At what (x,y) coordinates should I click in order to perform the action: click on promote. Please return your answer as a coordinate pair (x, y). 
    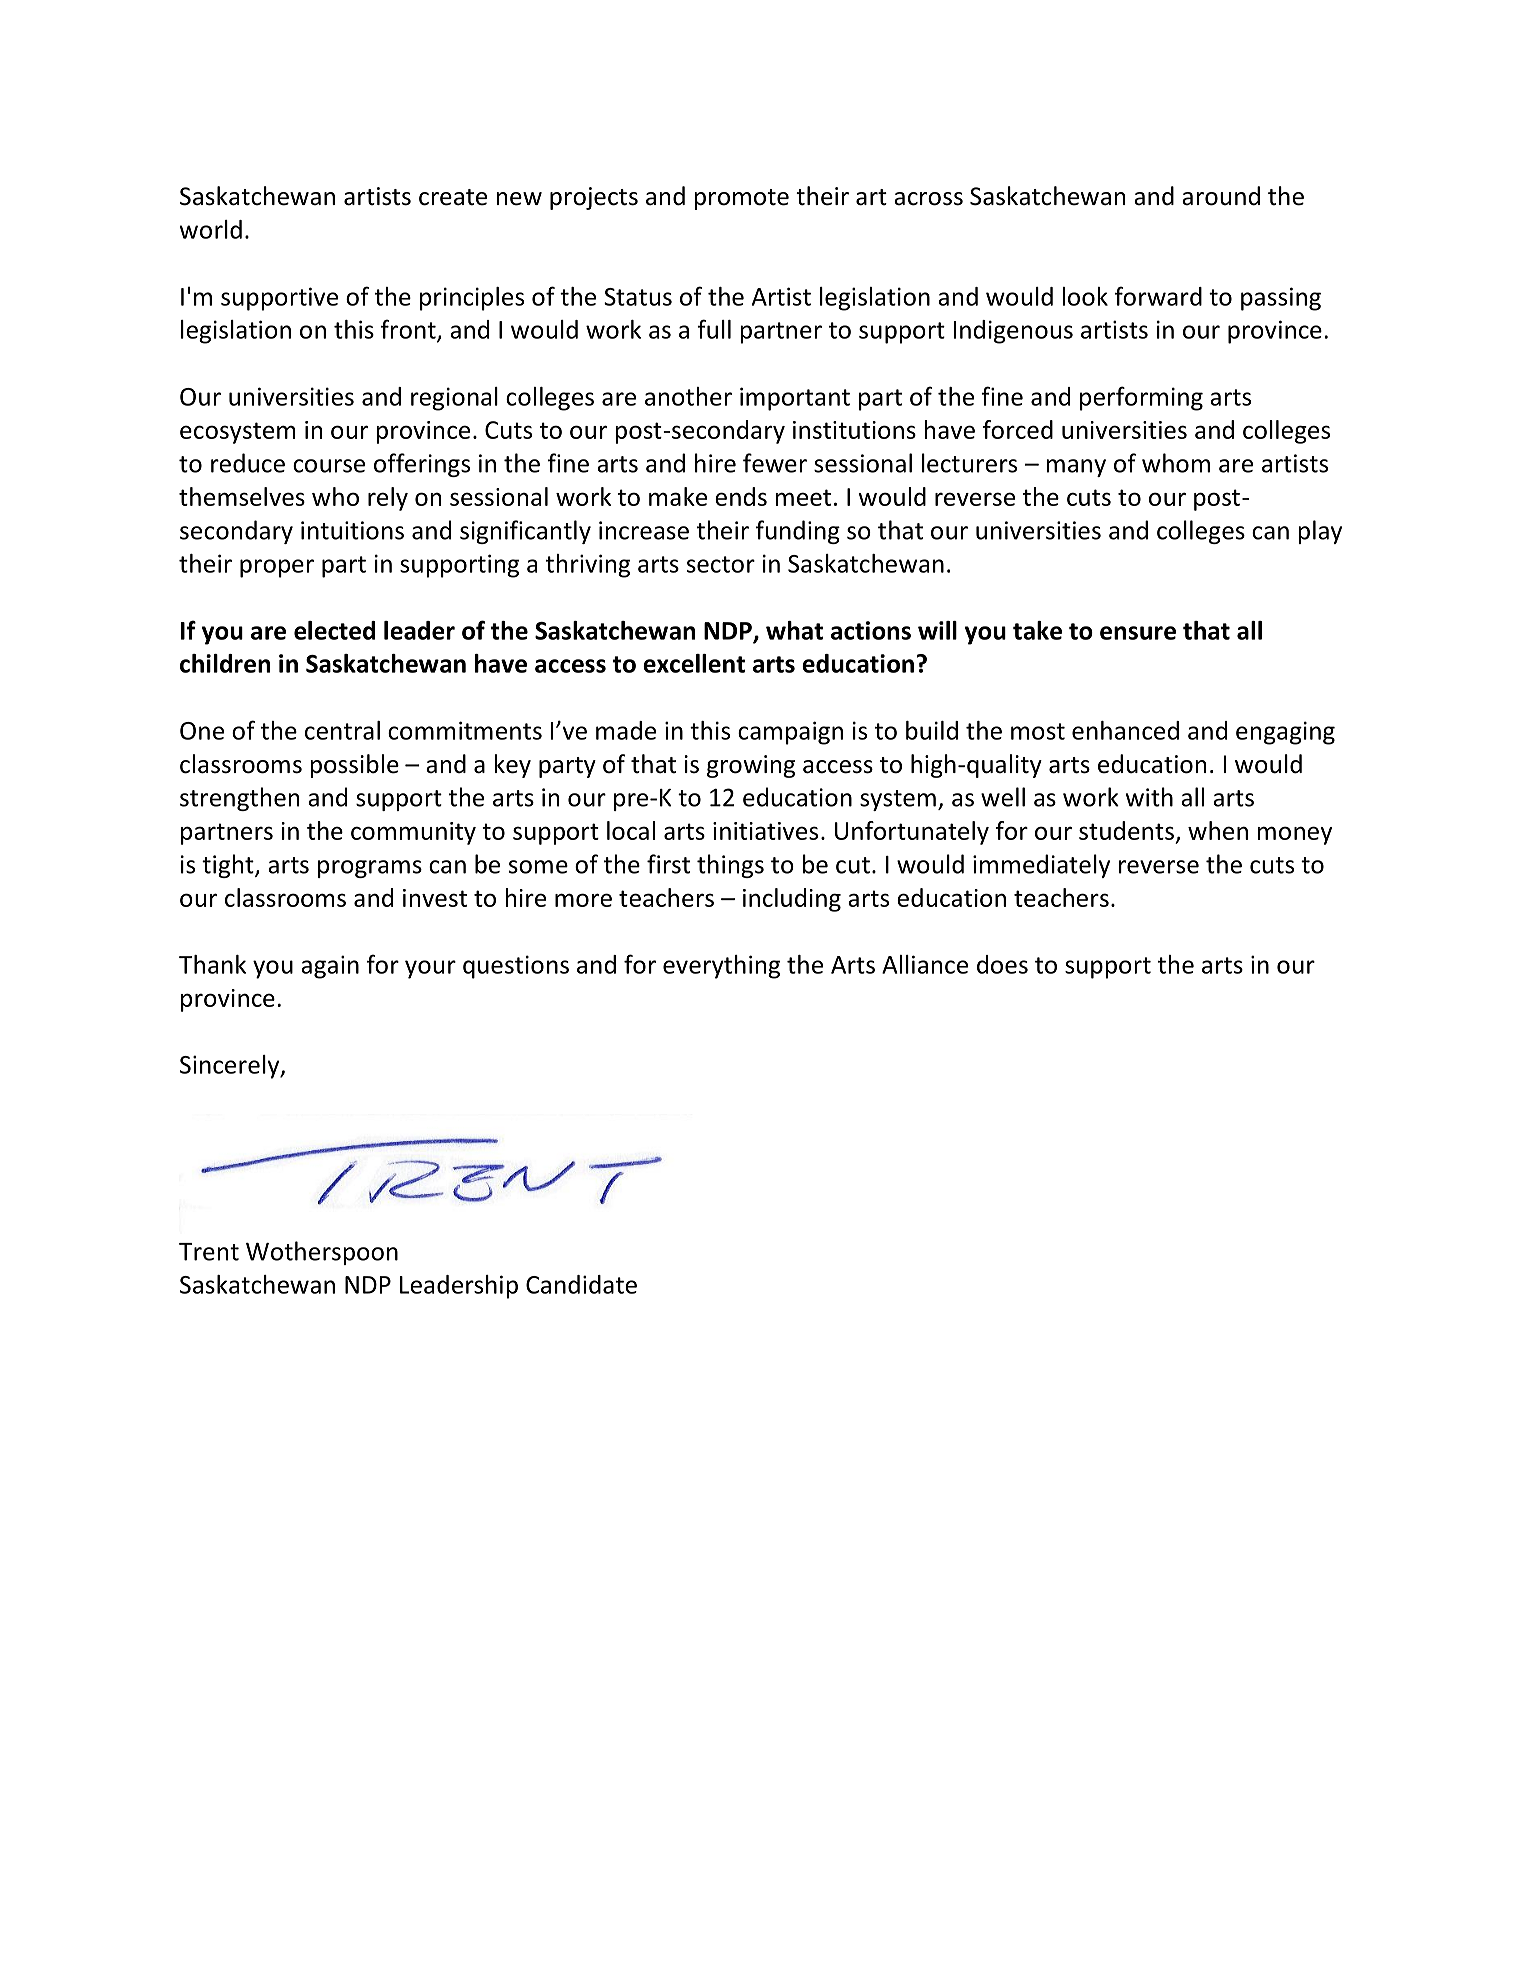
    Looking at the image, I should click on (741, 199).
